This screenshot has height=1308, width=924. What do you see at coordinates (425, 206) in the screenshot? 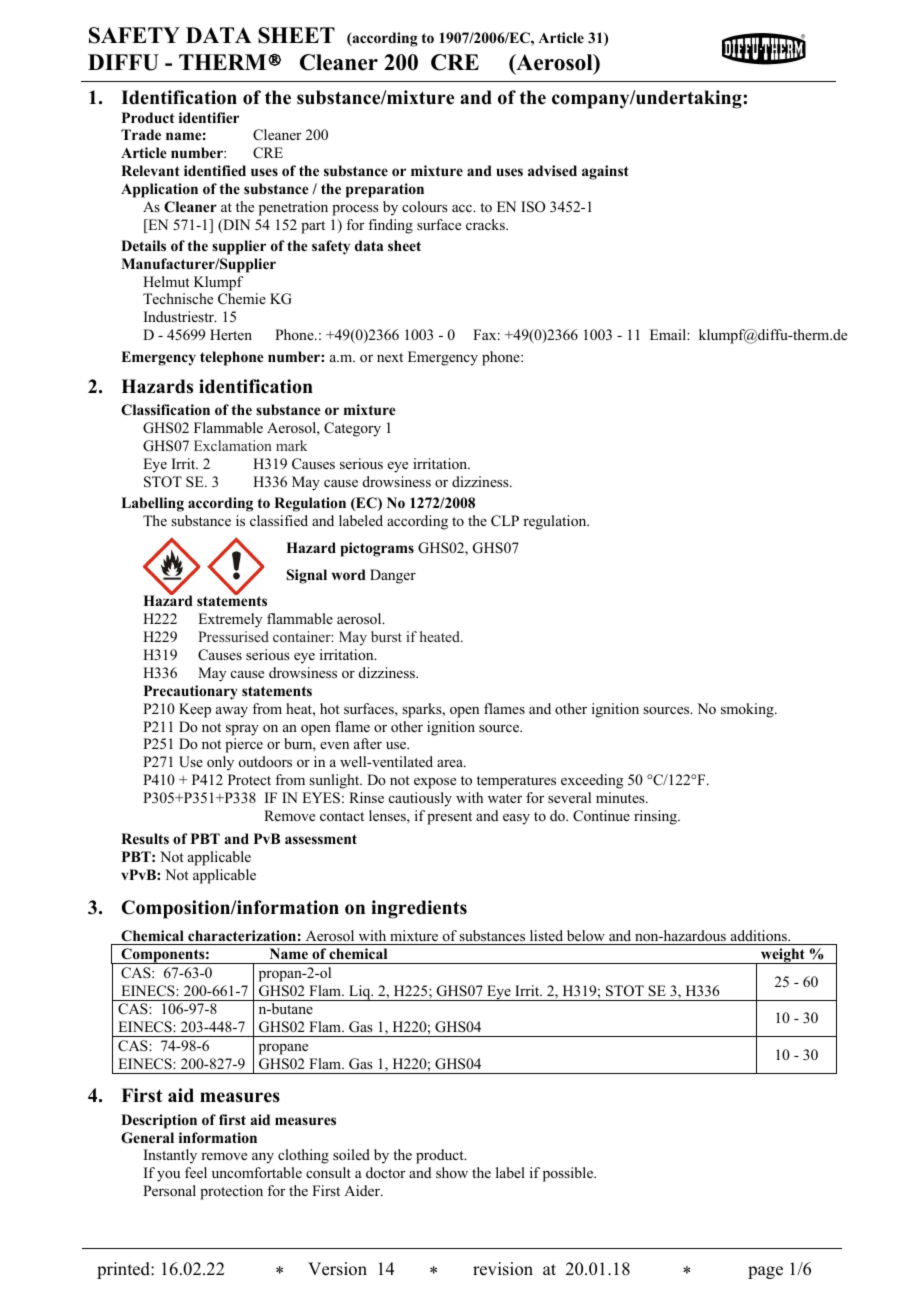
I see `colours` at bounding box center [425, 206].
